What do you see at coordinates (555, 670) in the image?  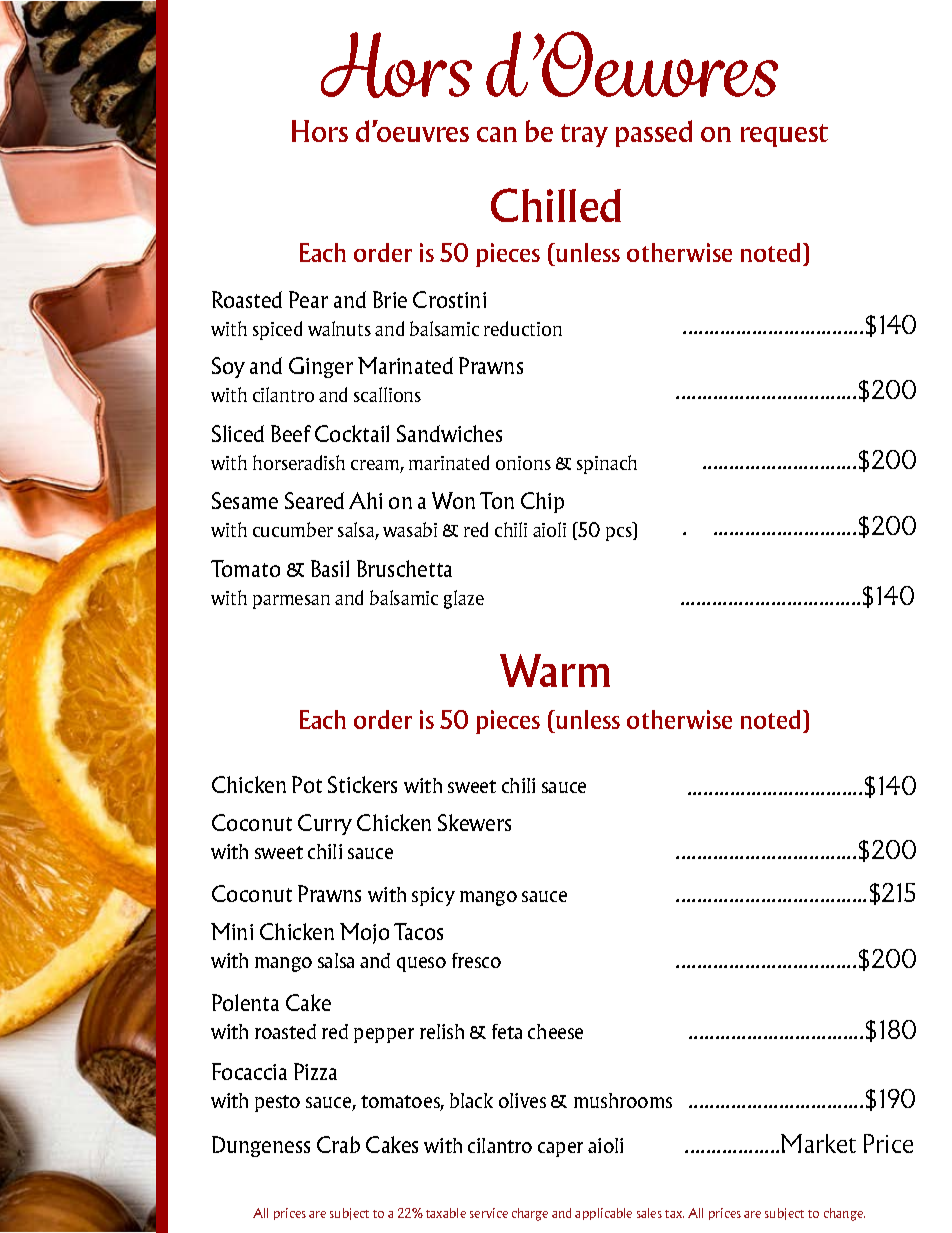 I see `Warm` at bounding box center [555, 670].
